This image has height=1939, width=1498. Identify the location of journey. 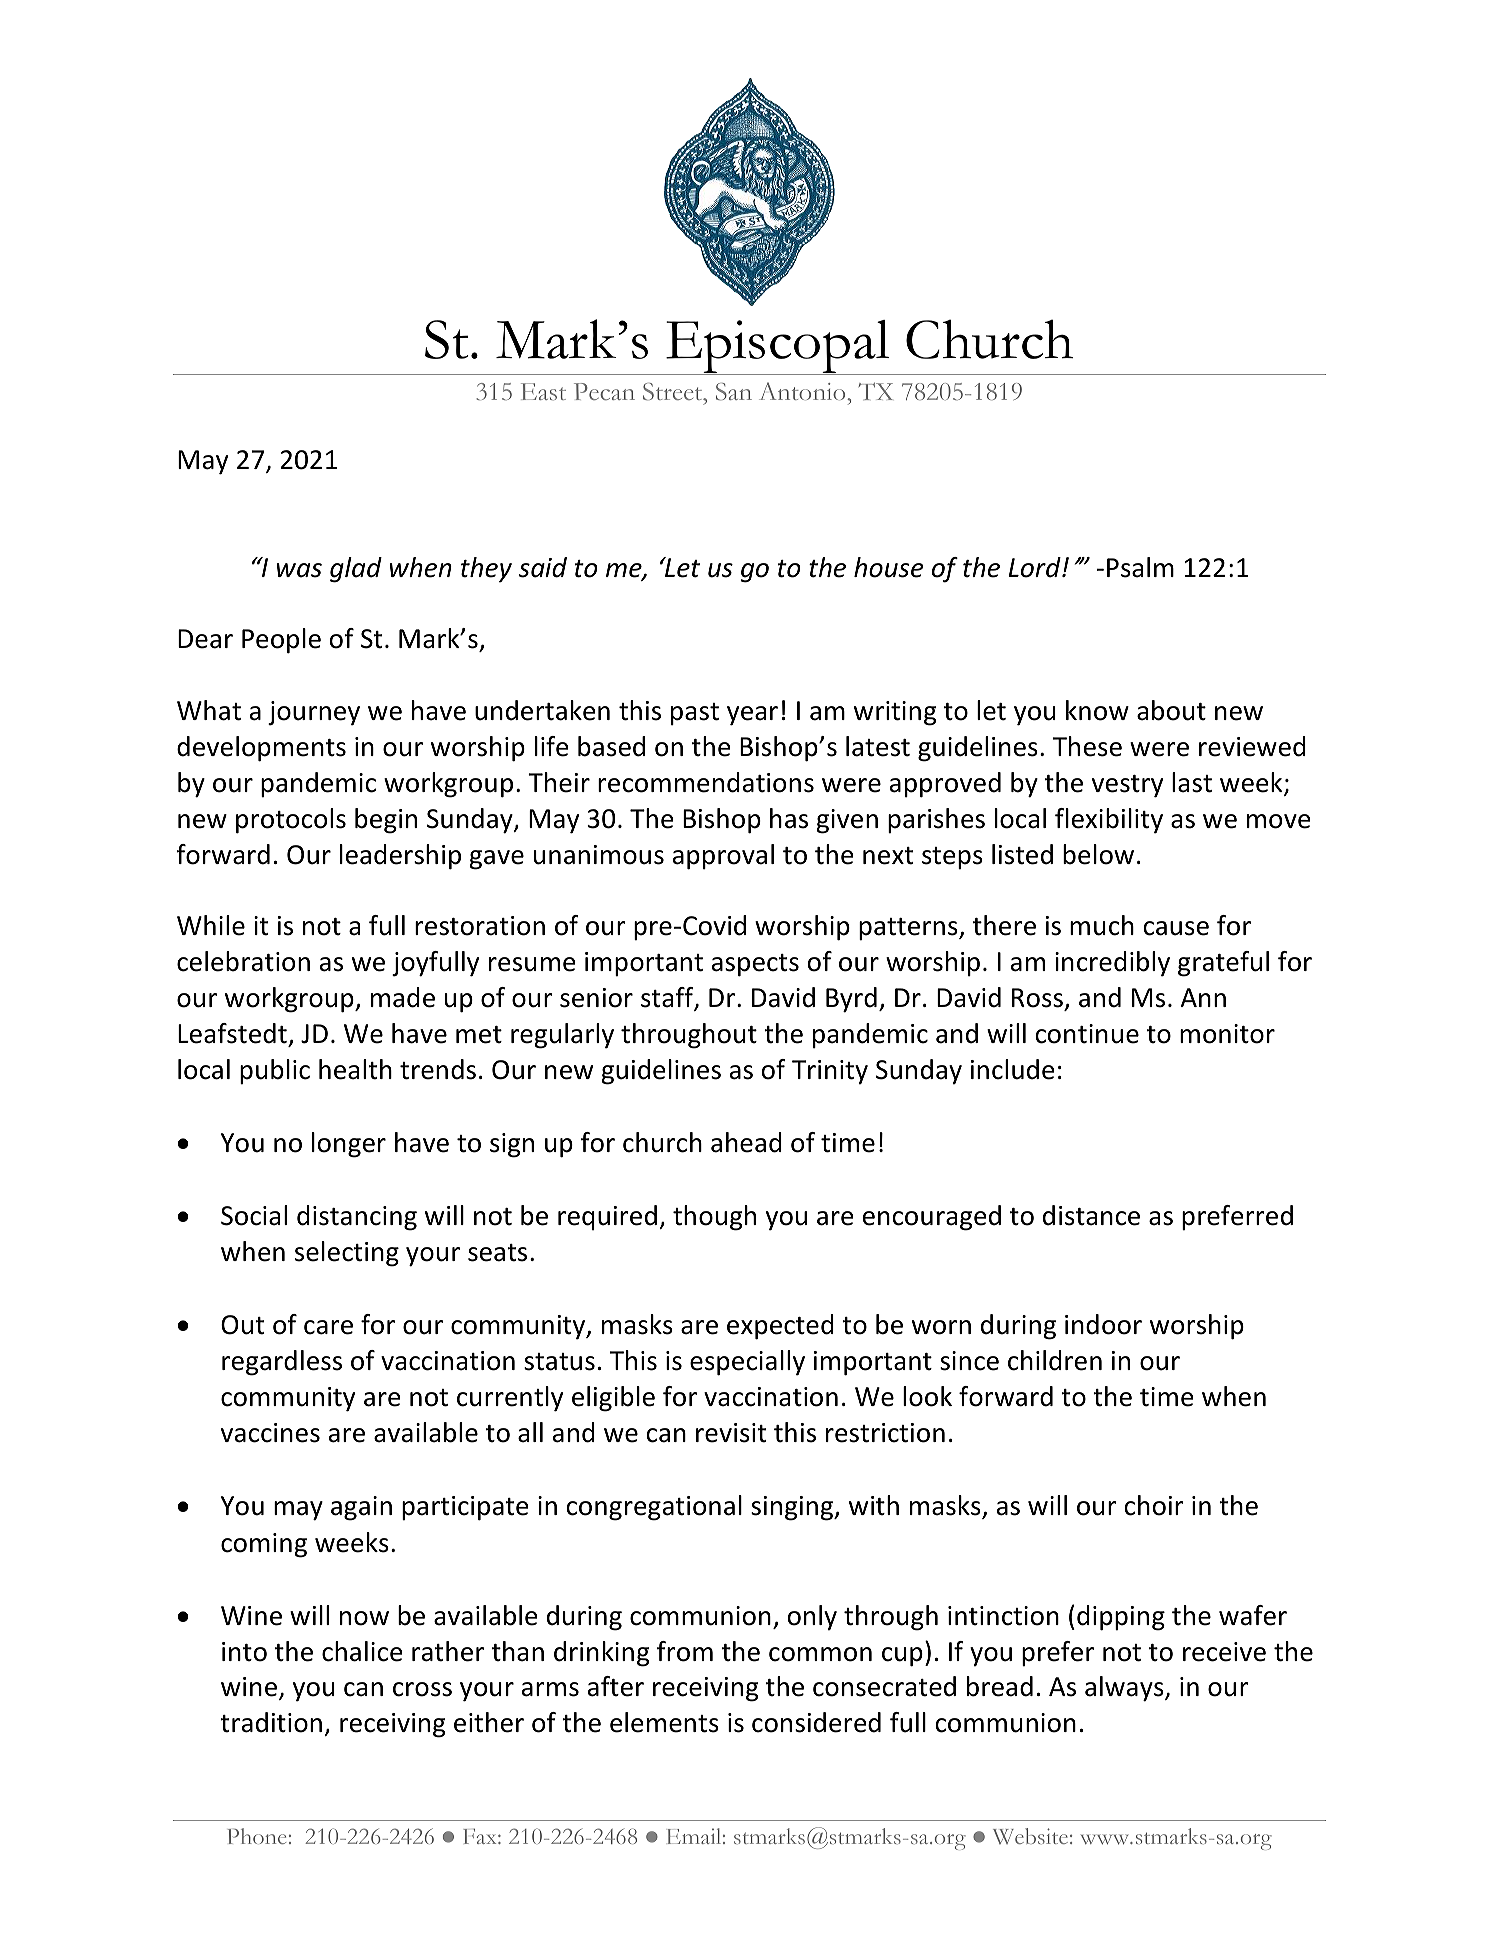
(314, 713).
